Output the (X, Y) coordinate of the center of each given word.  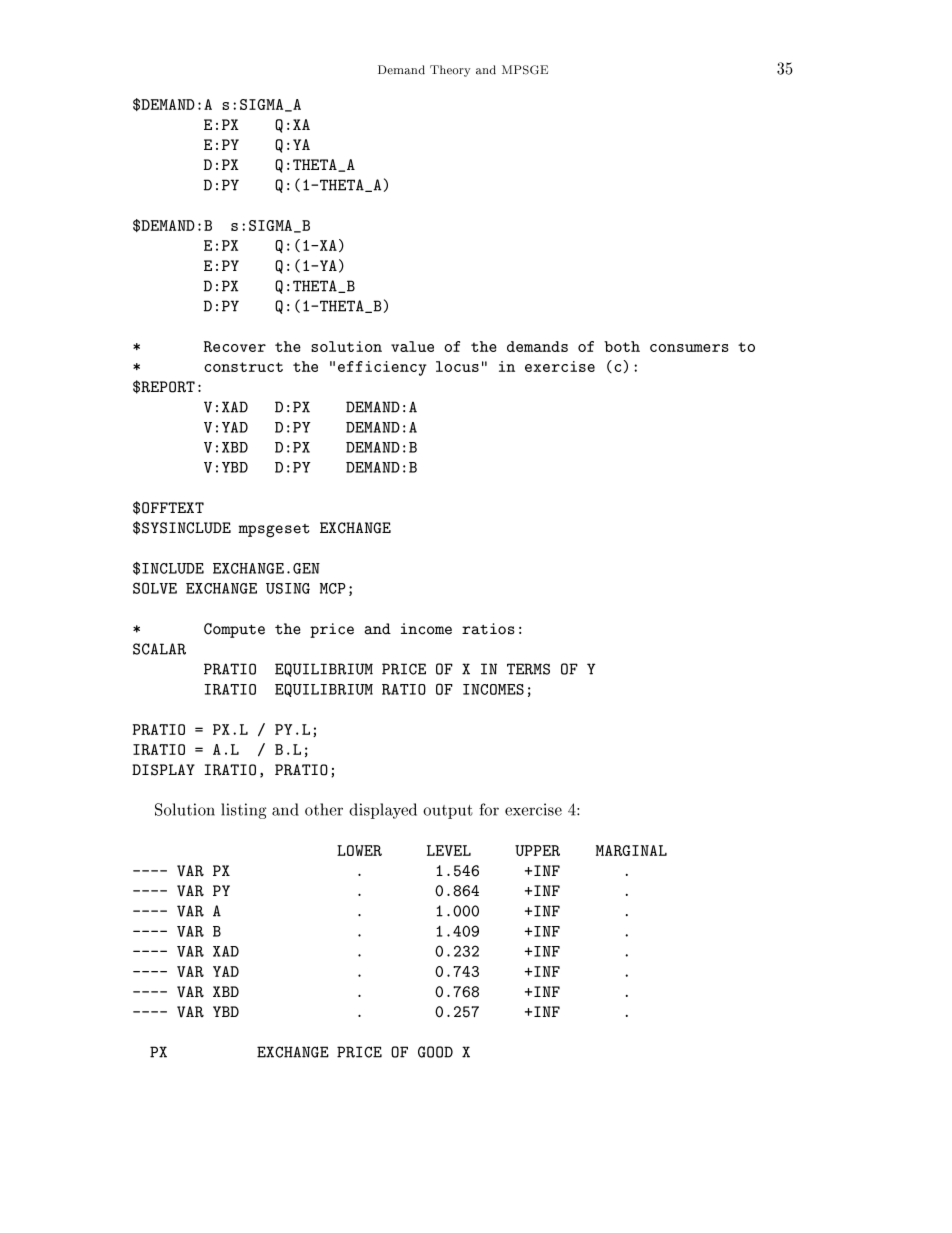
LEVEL (449, 850)
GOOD (435, 1052)
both (622, 346)
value (412, 346)
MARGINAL (631, 850)
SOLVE (155, 588)
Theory (450, 71)
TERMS (528, 669)
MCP (333, 588)
